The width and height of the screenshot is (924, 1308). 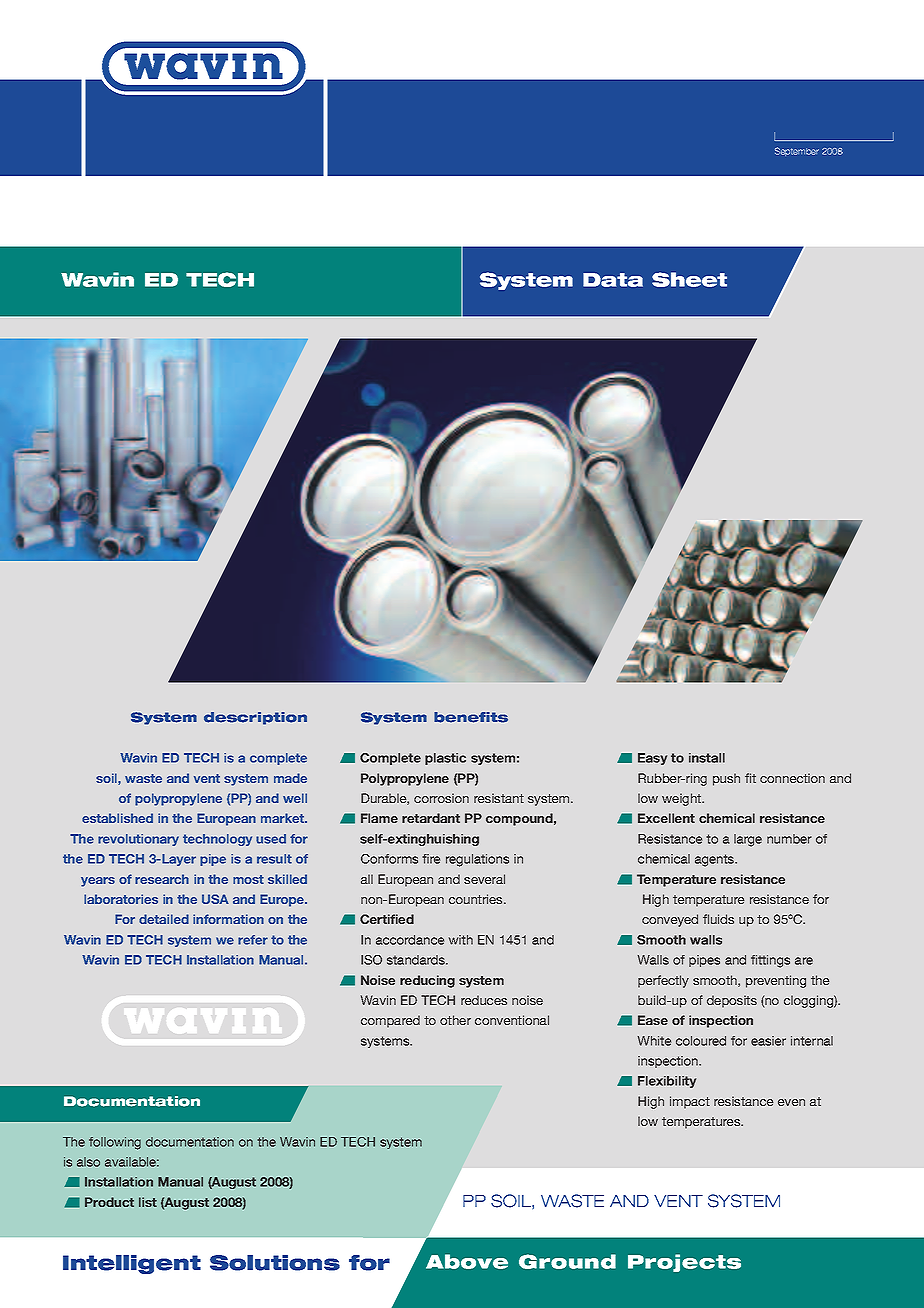 What do you see at coordinates (471, 717) in the screenshot?
I see `benefits` at bounding box center [471, 717].
